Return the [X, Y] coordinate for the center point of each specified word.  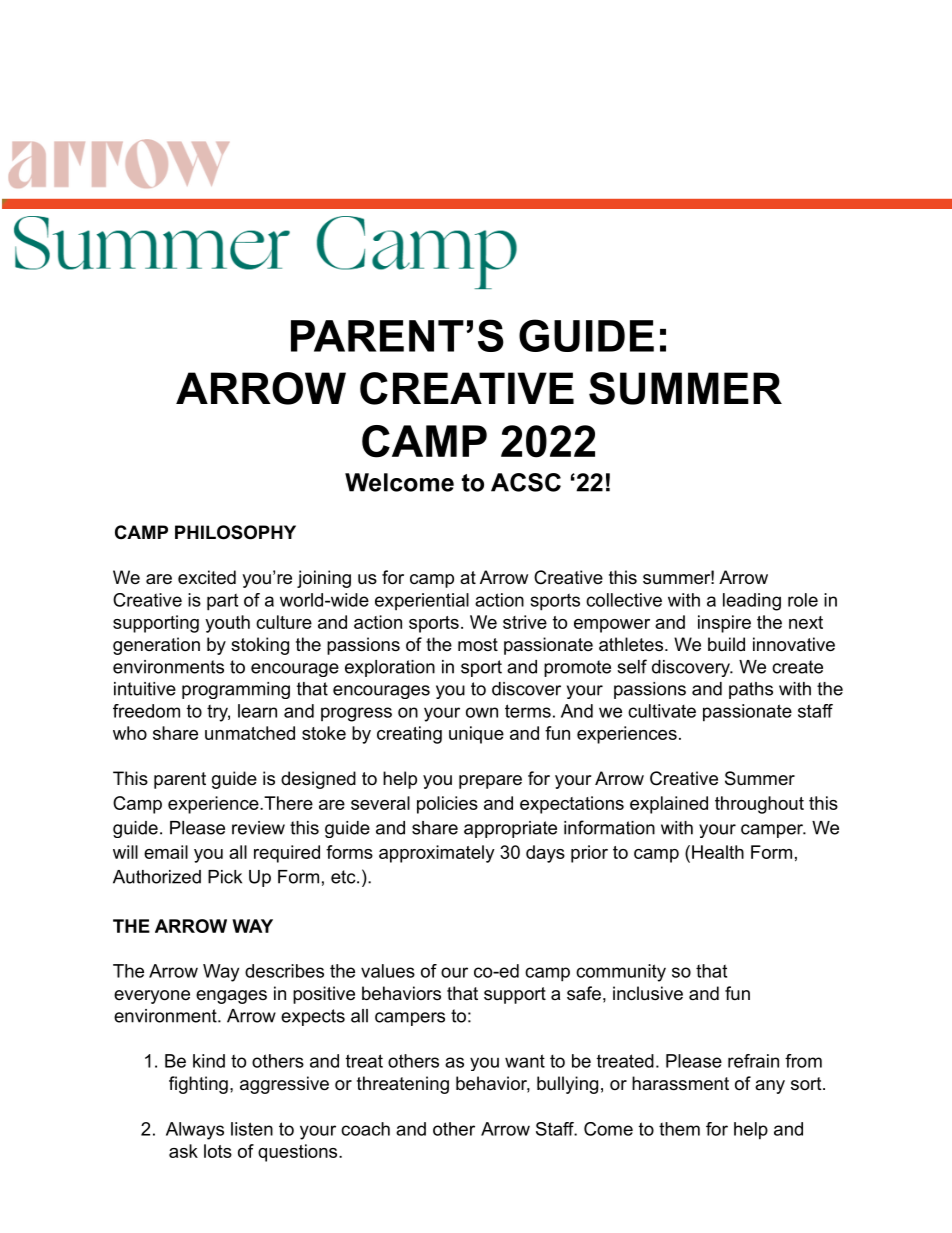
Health [716, 852]
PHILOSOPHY [235, 532]
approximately [437, 854]
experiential [422, 602]
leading [752, 602]
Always [195, 1131]
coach [365, 1129]
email [166, 852]
